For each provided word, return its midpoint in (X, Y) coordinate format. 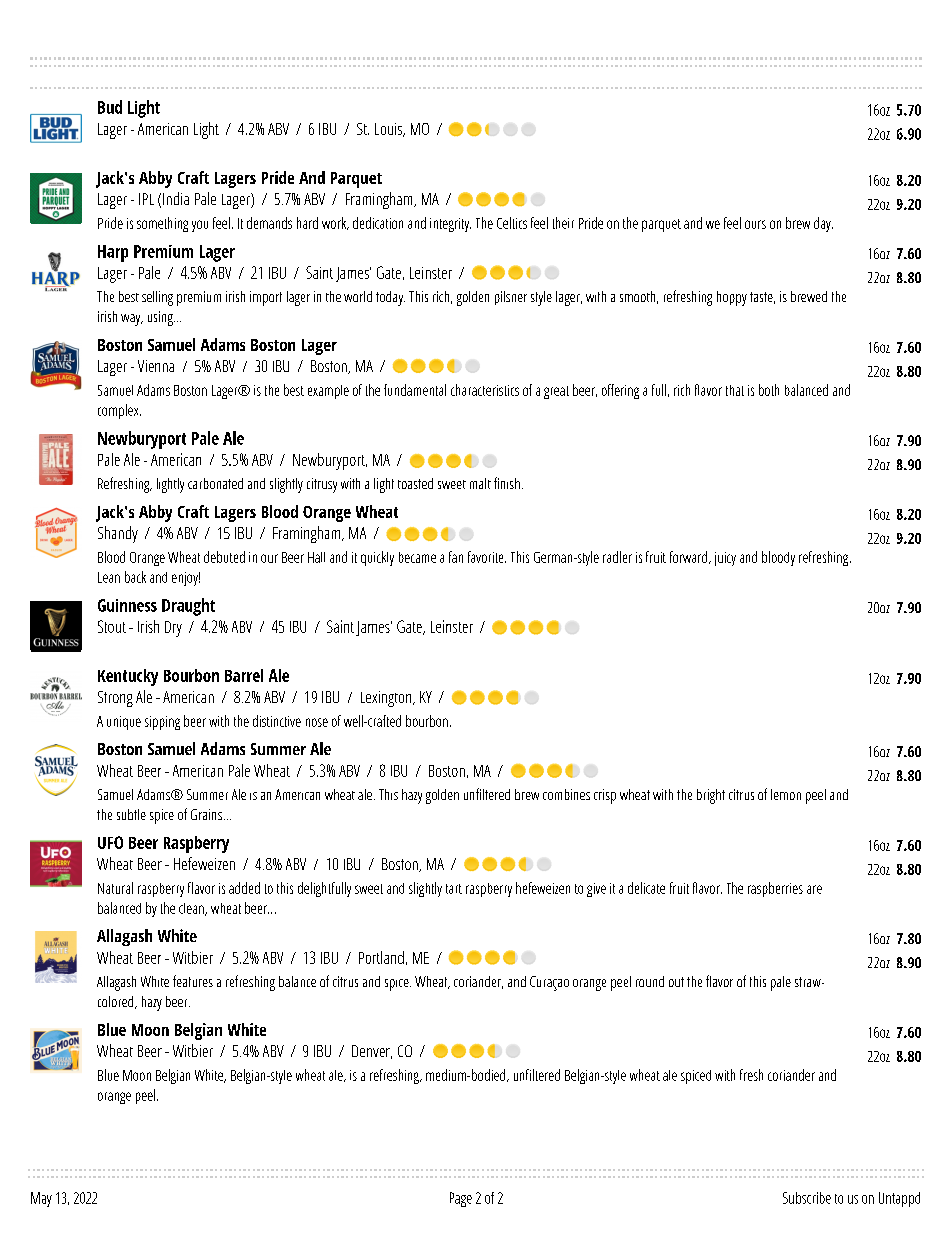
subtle (131, 814)
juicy (725, 559)
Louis (389, 130)
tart (454, 889)
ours (755, 224)
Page (461, 1199)
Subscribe (807, 1198)
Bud (110, 107)
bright (711, 796)
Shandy (118, 534)
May (41, 1199)
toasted (415, 483)
